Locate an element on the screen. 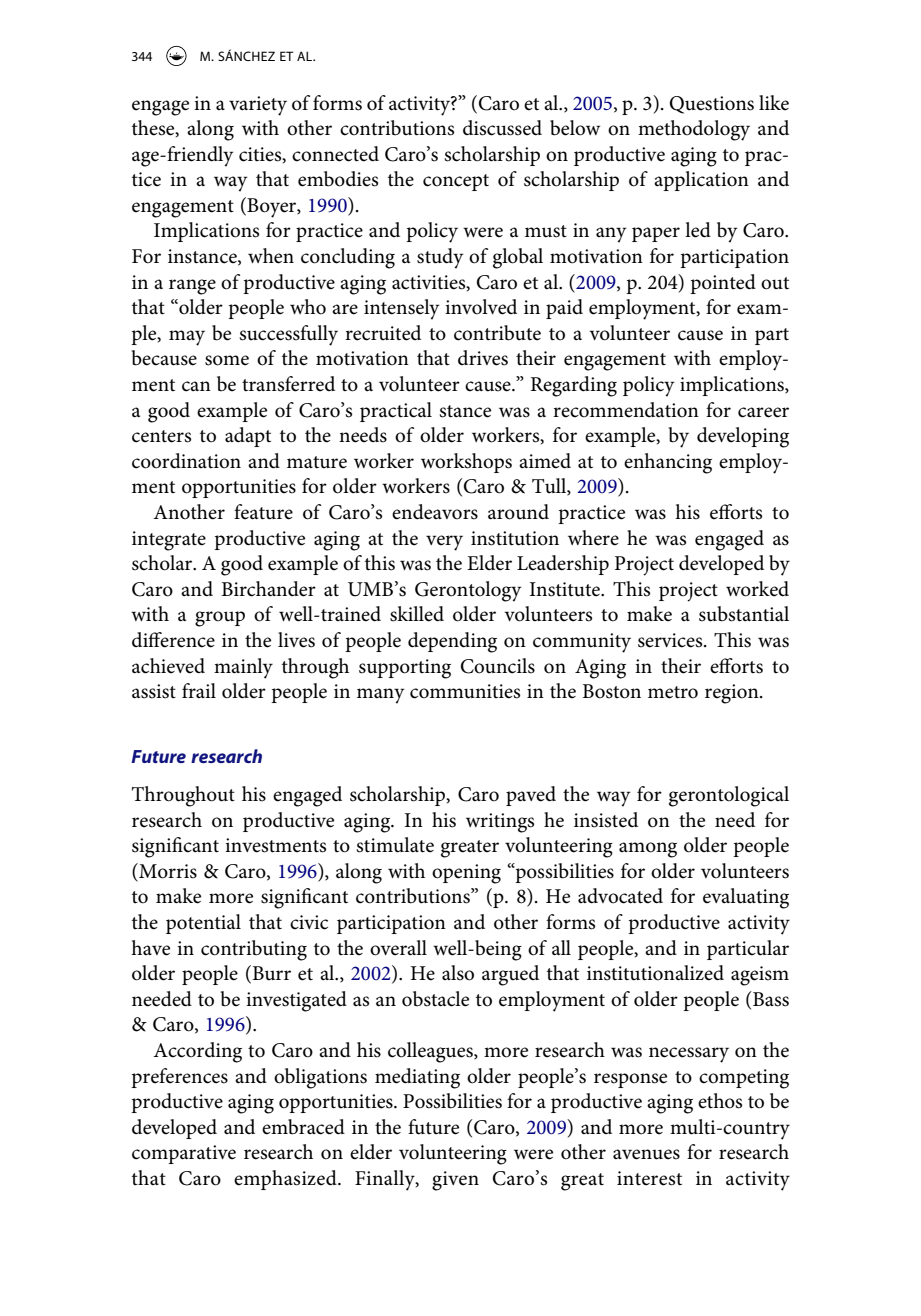  variety is located at coordinates (258, 106).
